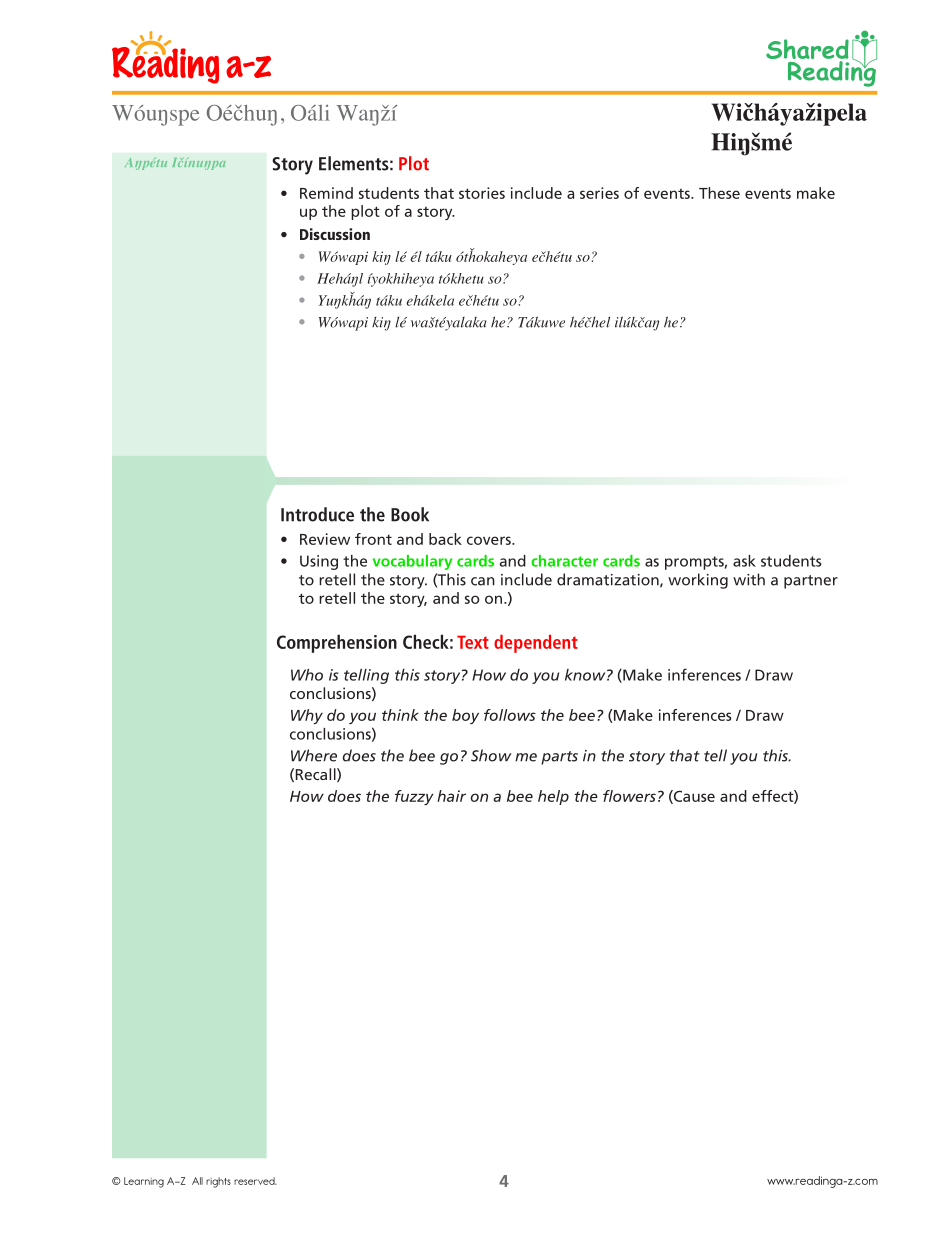  I want to click on Where, so click(314, 755).
